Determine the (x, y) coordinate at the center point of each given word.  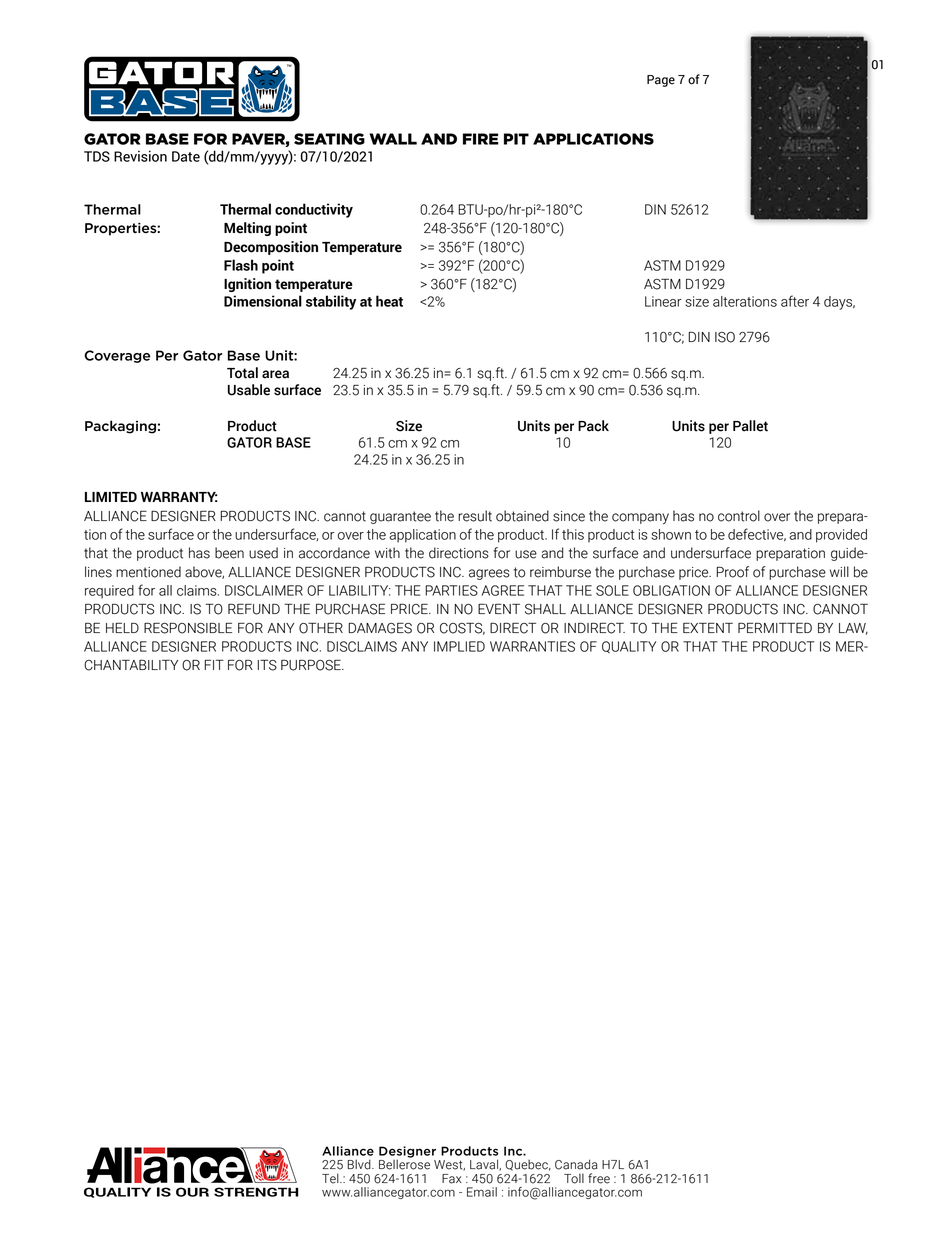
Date (186, 156)
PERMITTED (775, 627)
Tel (331, 1178)
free (599, 1178)
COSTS (462, 628)
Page (661, 81)
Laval (485, 1165)
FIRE (481, 139)
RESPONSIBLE (188, 628)
